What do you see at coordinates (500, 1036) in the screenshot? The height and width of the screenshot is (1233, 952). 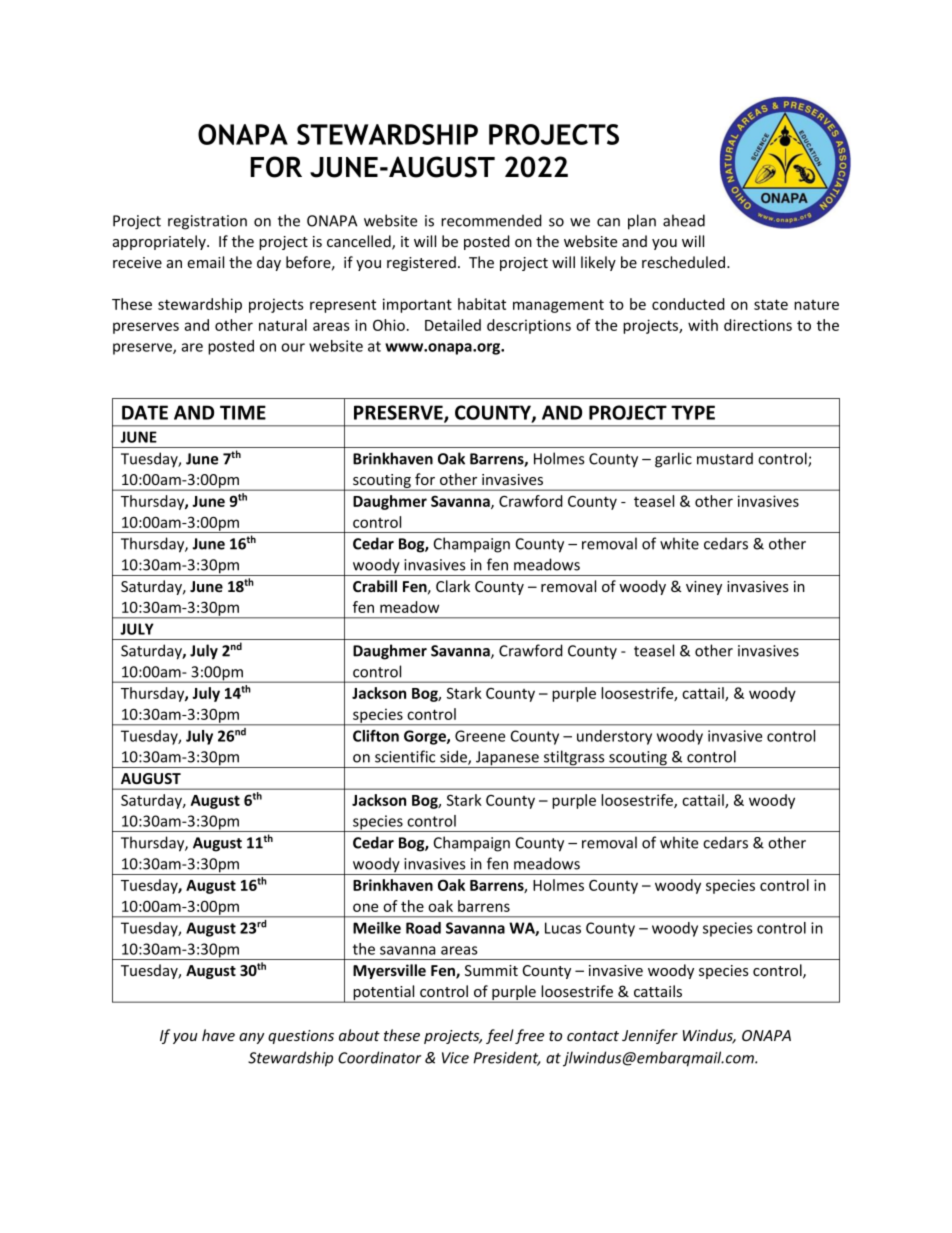 I see `feel` at bounding box center [500, 1036].
